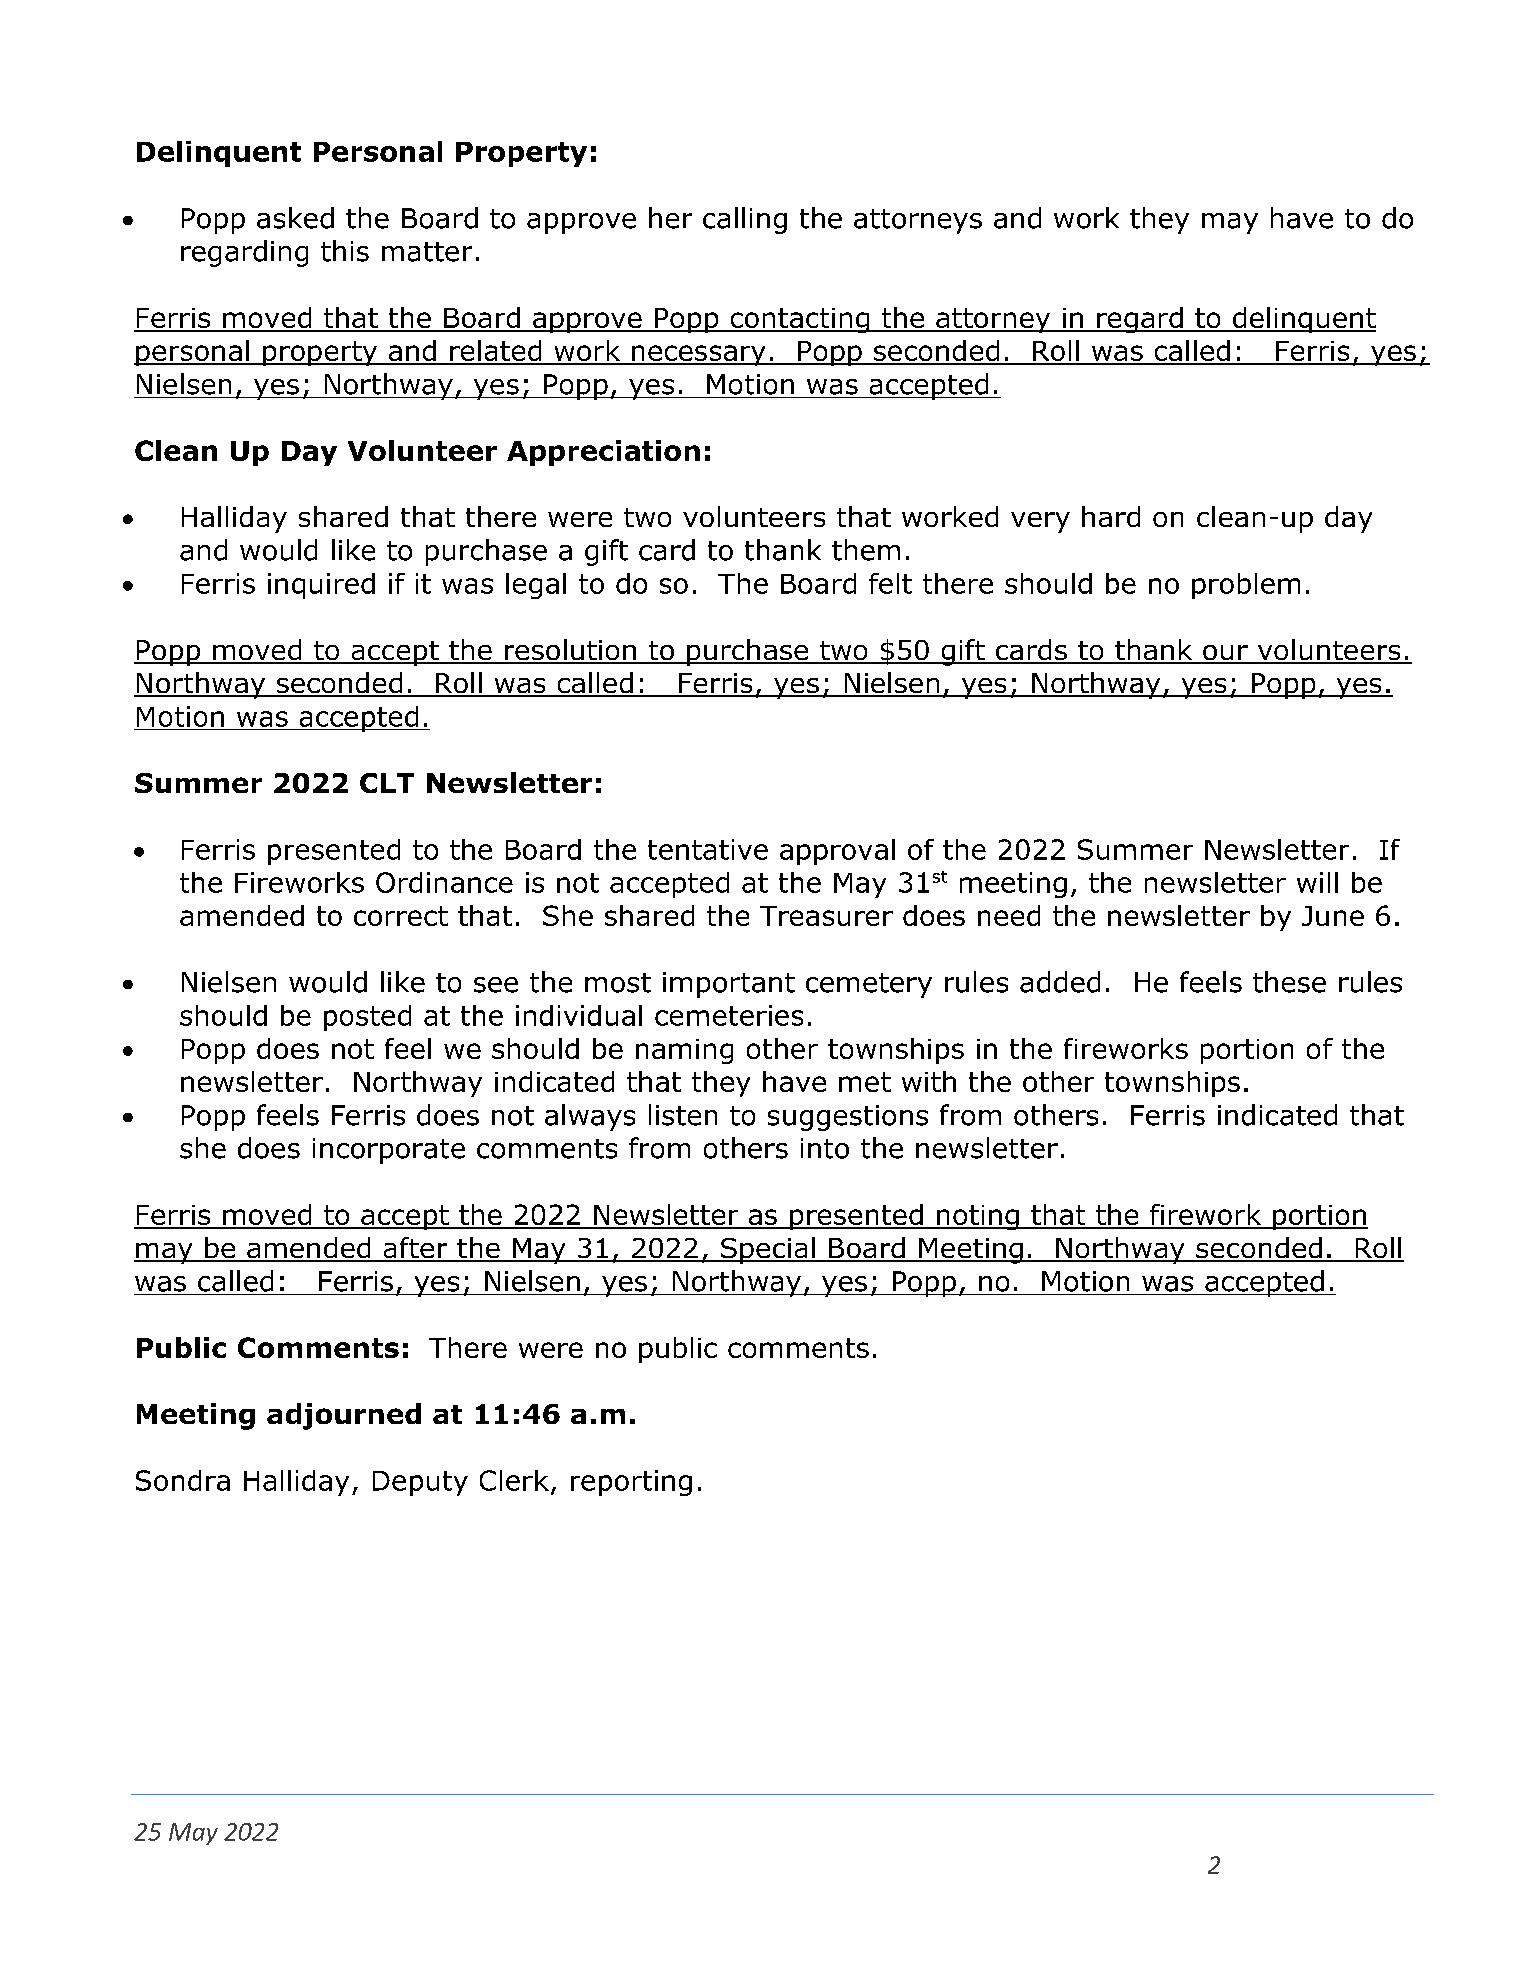 This screenshot has width=1520, height=1968. What do you see at coordinates (978, 1217) in the screenshot?
I see `noting` at bounding box center [978, 1217].
